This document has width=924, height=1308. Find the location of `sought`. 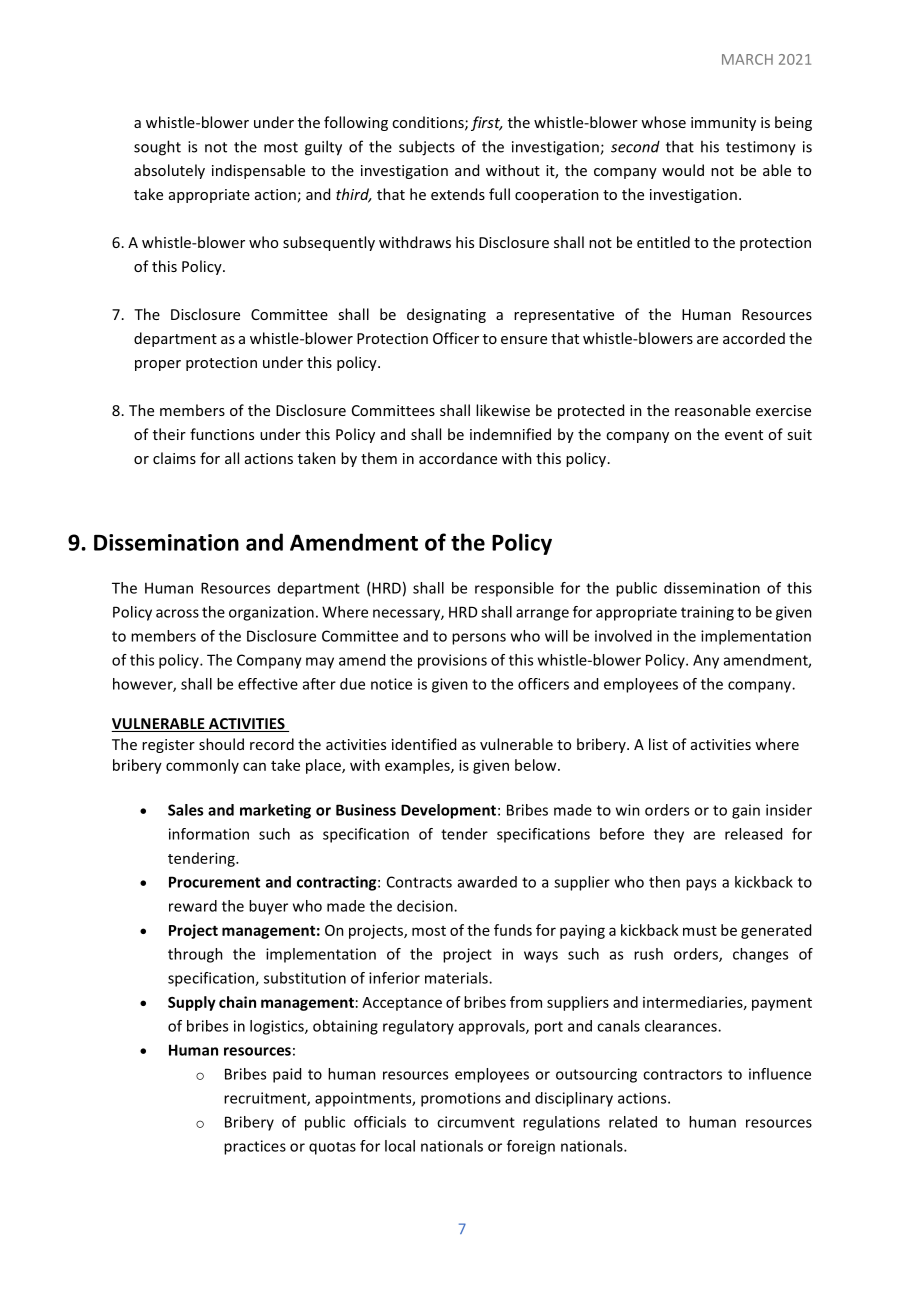

sought is located at coordinates (157, 148).
